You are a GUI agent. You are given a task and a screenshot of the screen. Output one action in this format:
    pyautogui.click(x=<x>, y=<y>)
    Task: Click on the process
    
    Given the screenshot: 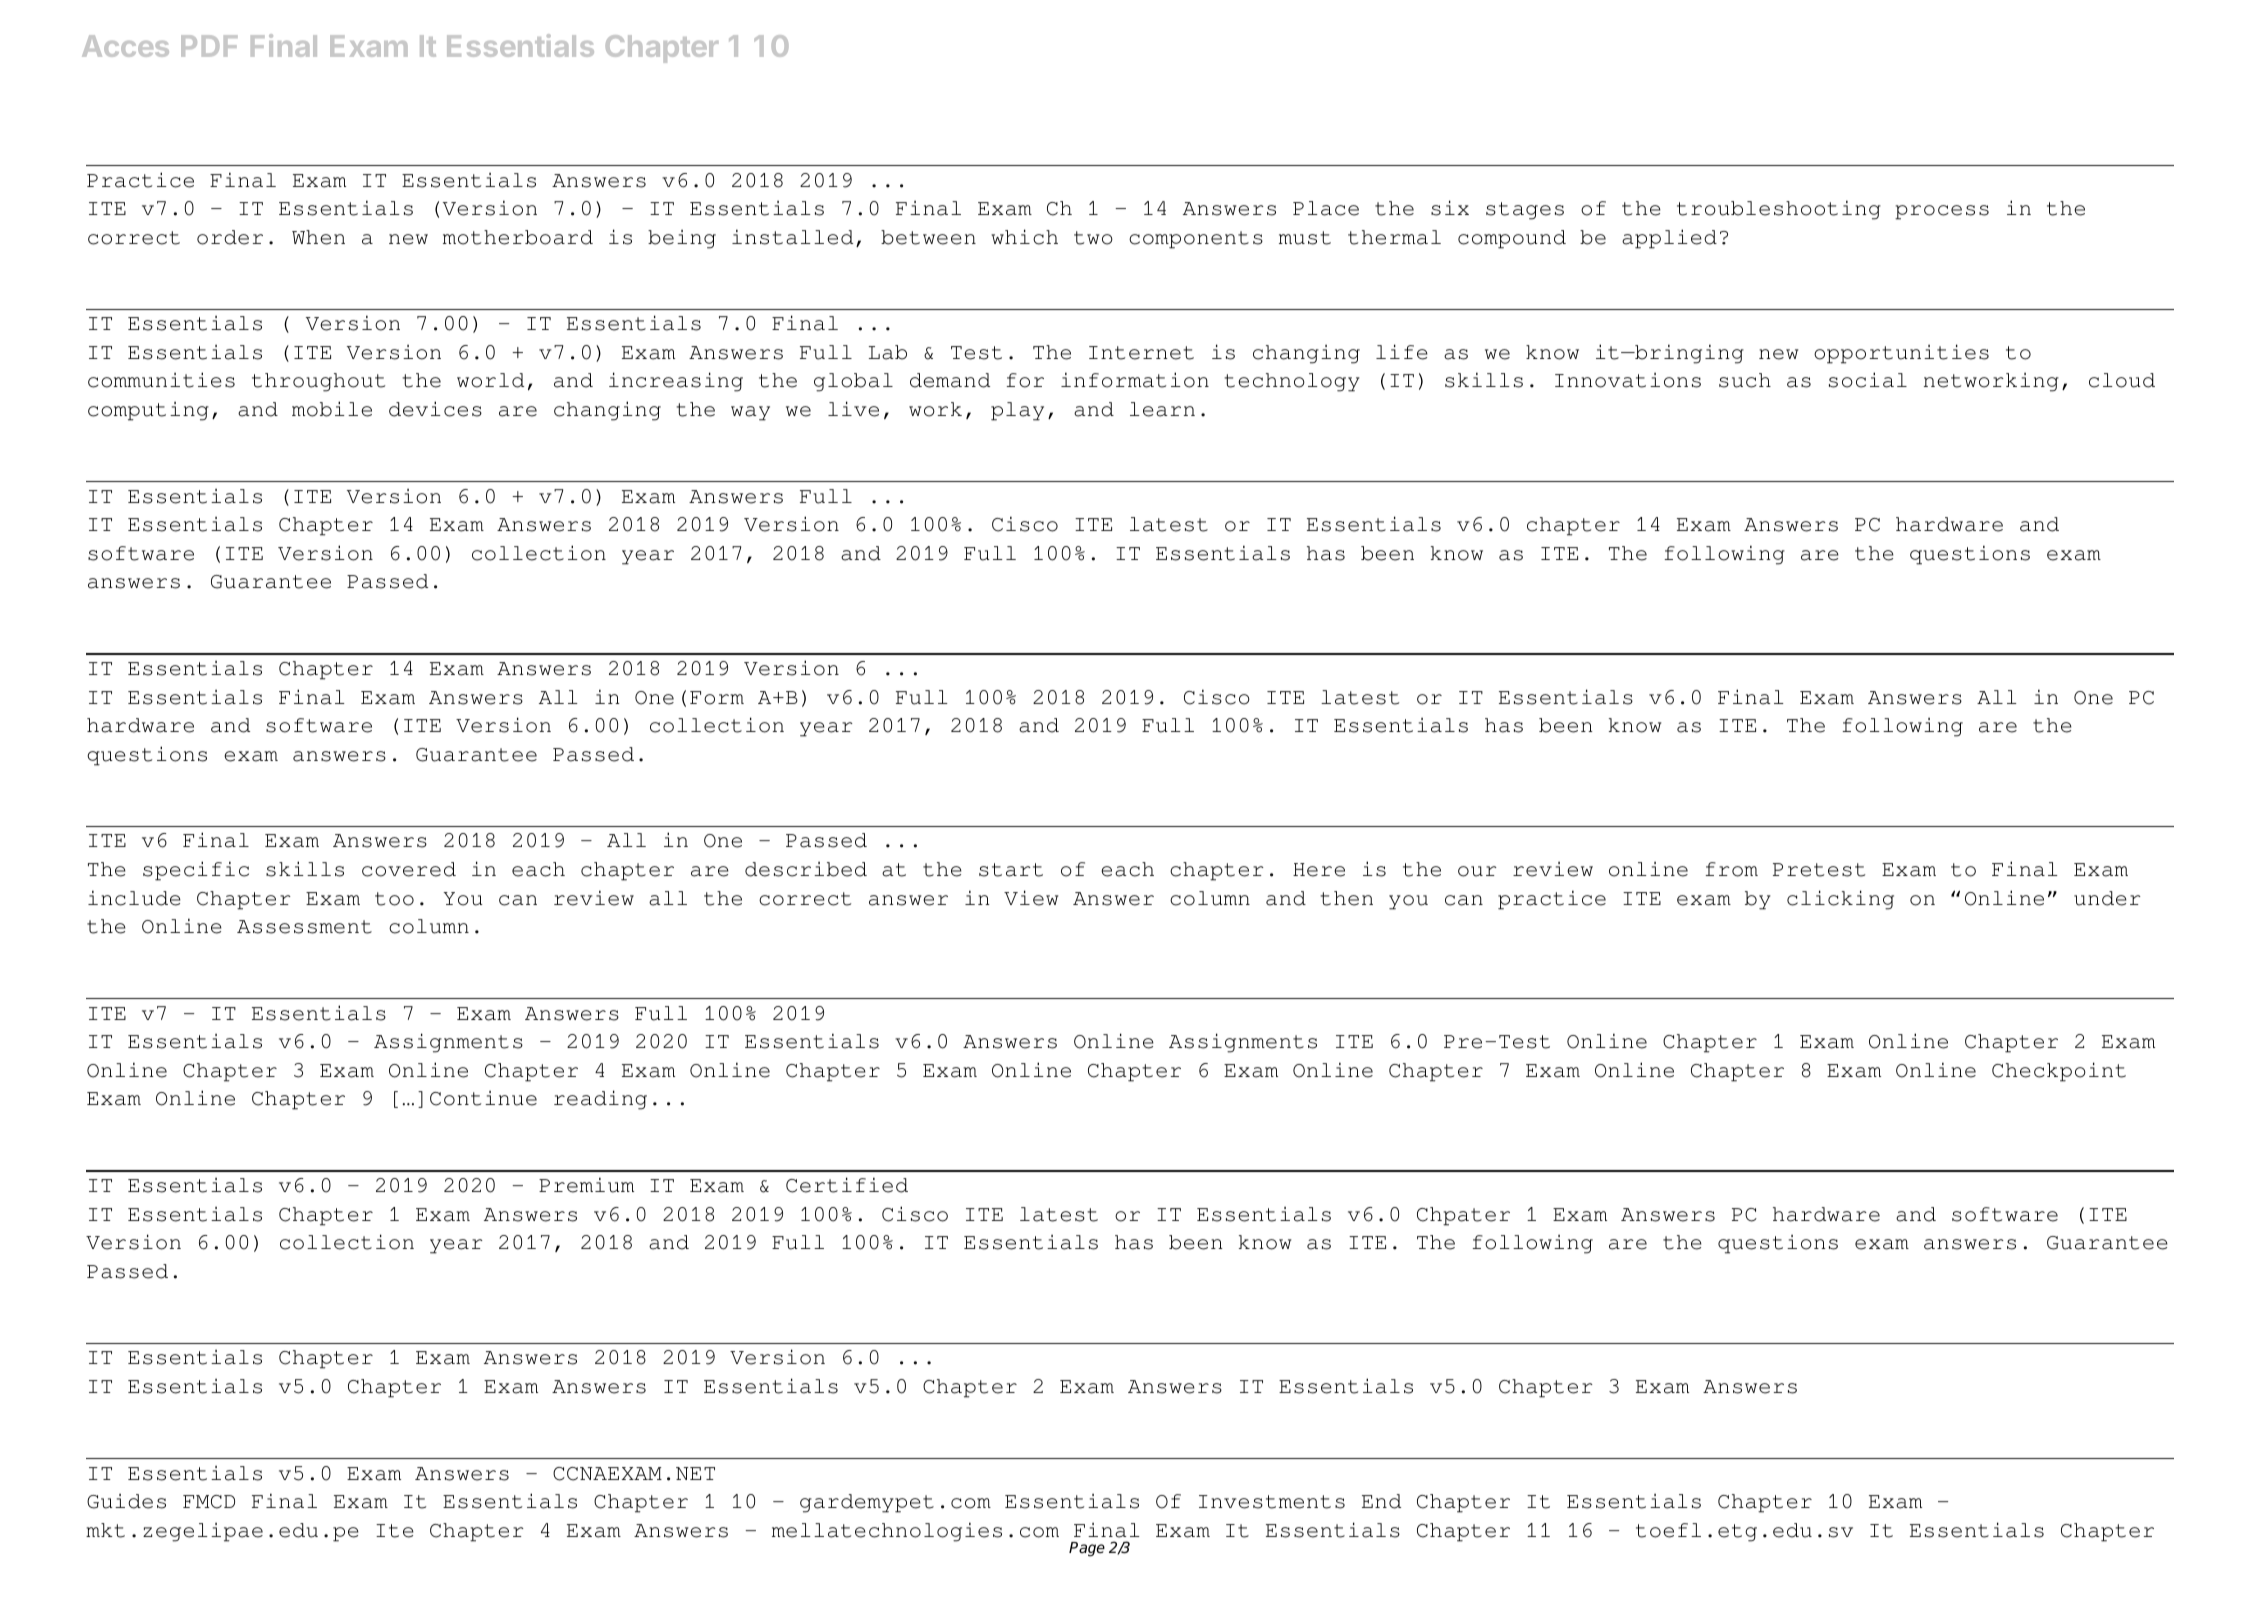 What is the action you would take?
    pyautogui.click(x=1942, y=212)
